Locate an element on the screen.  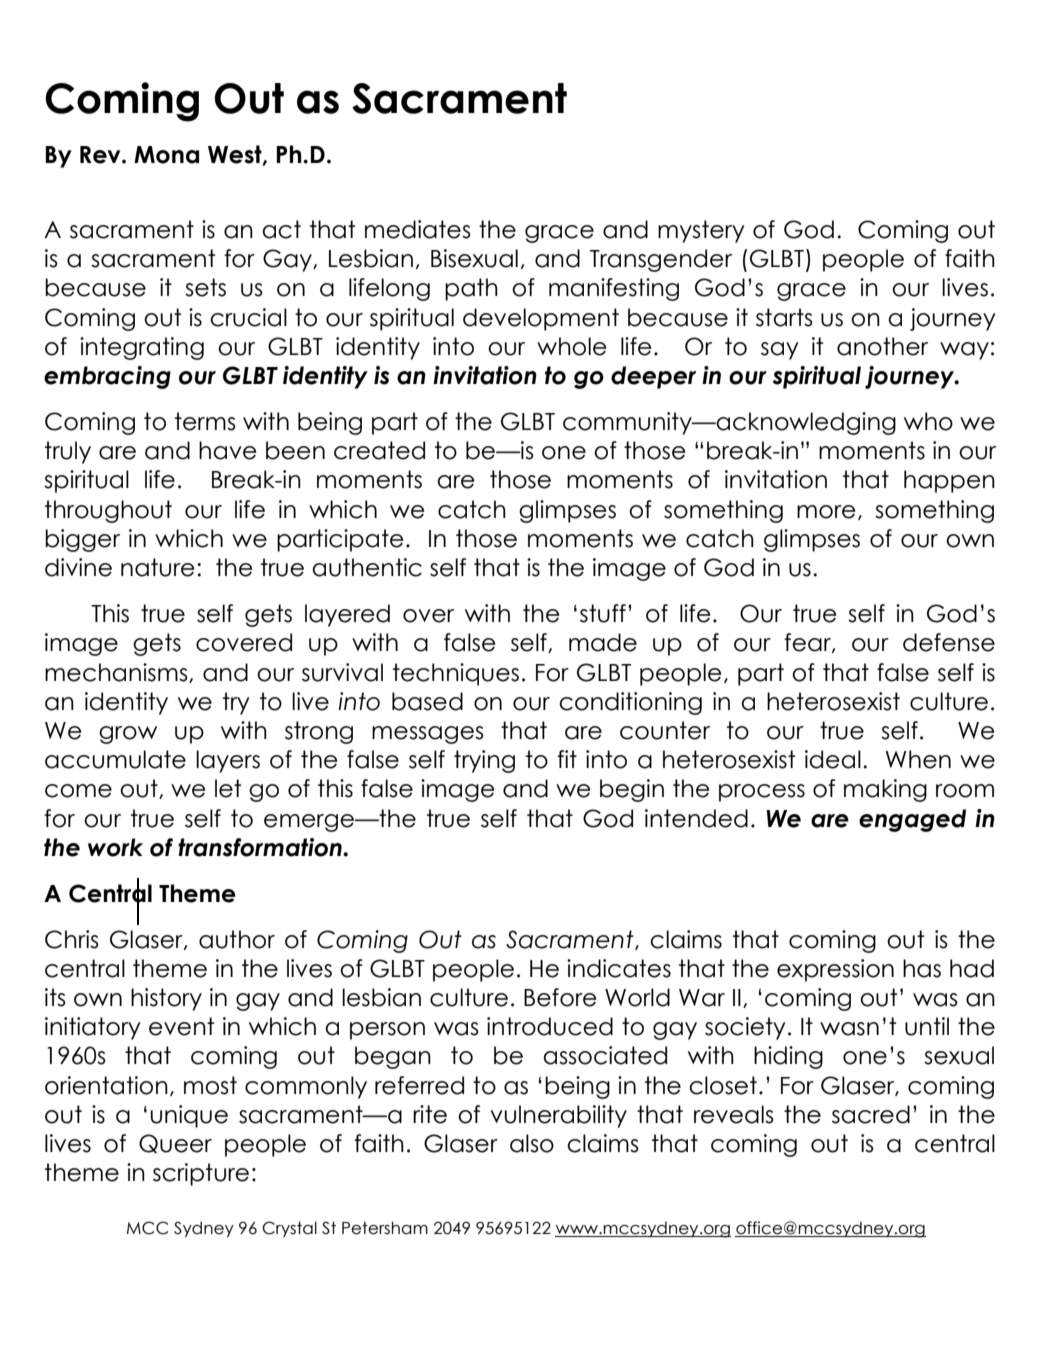
another is located at coordinates (882, 346).
